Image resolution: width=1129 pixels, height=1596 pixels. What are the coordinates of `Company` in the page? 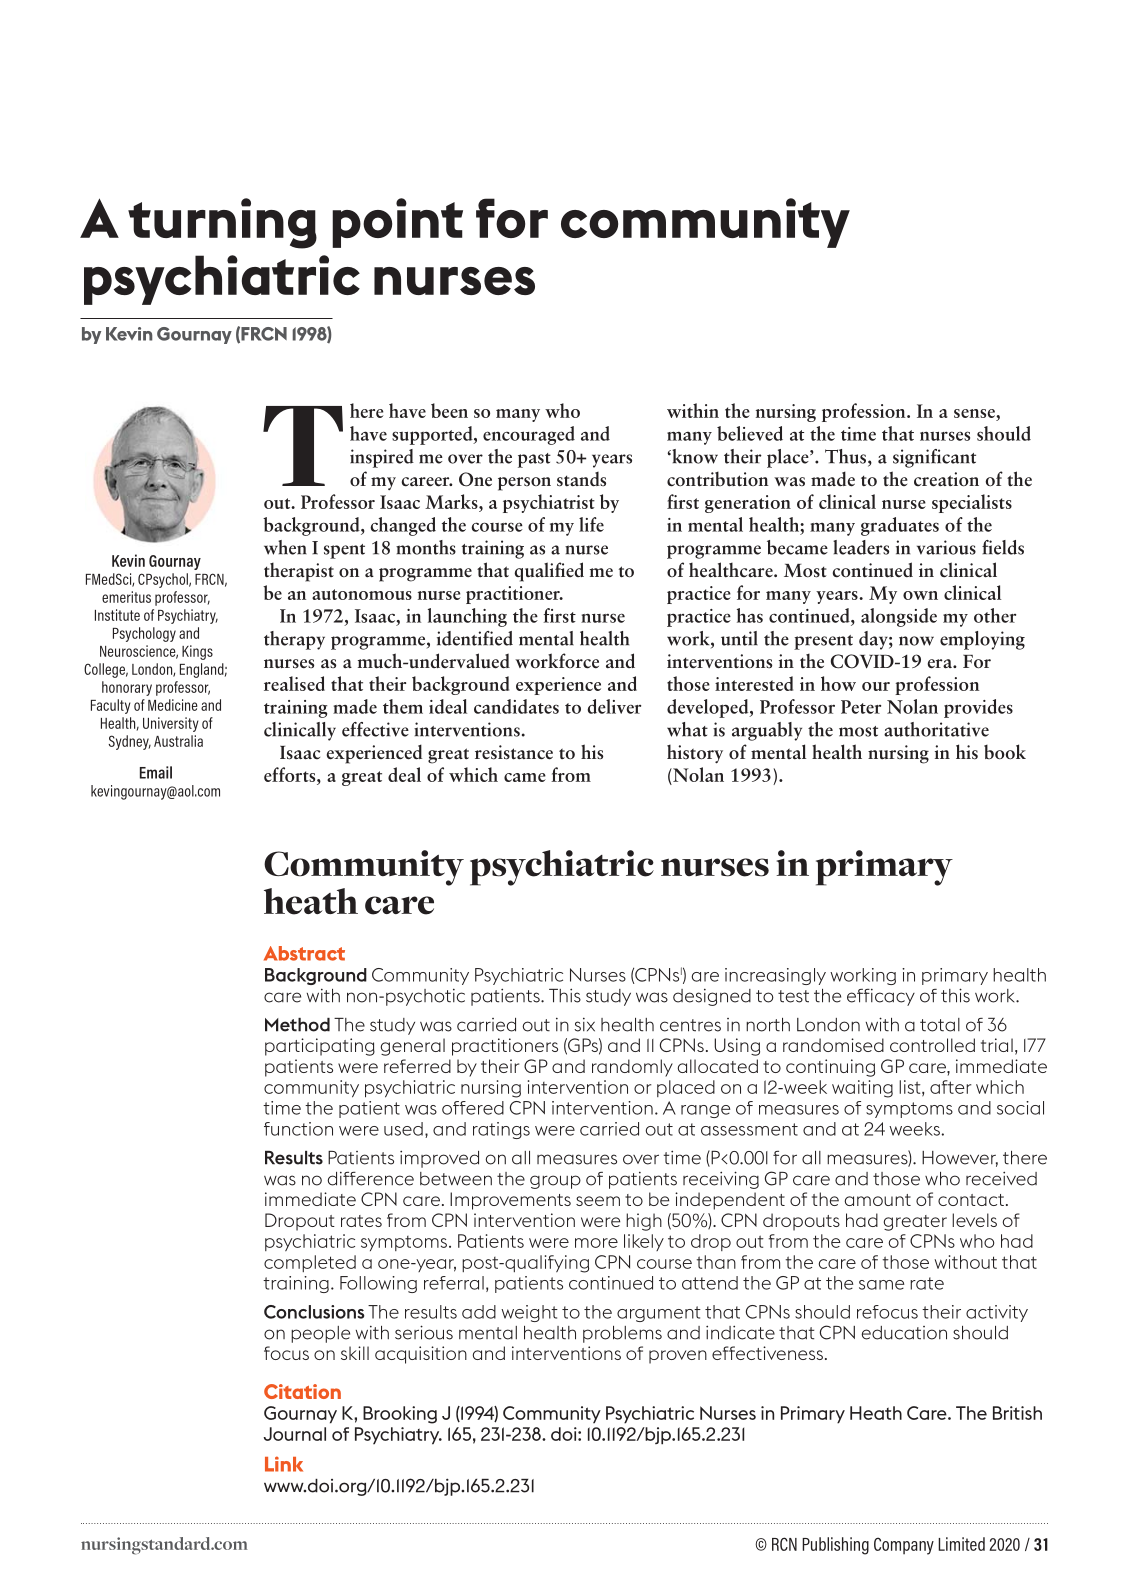 It's located at (904, 1546).
